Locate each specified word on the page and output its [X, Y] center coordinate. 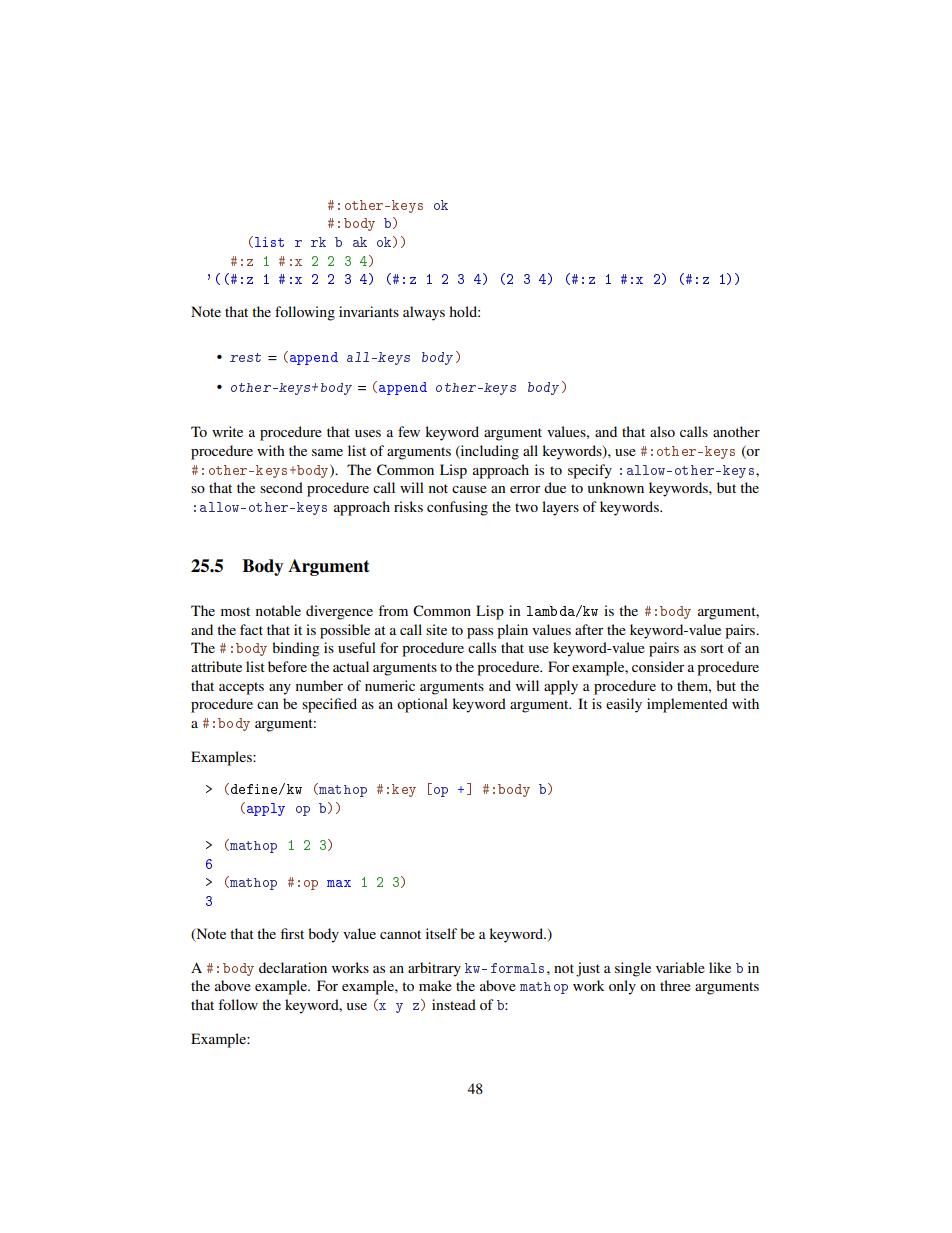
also [662, 431]
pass [480, 633]
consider [658, 666]
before [287, 666]
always [424, 313]
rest [245, 357]
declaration [293, 967]
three [675, 985]
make [435, 985]
